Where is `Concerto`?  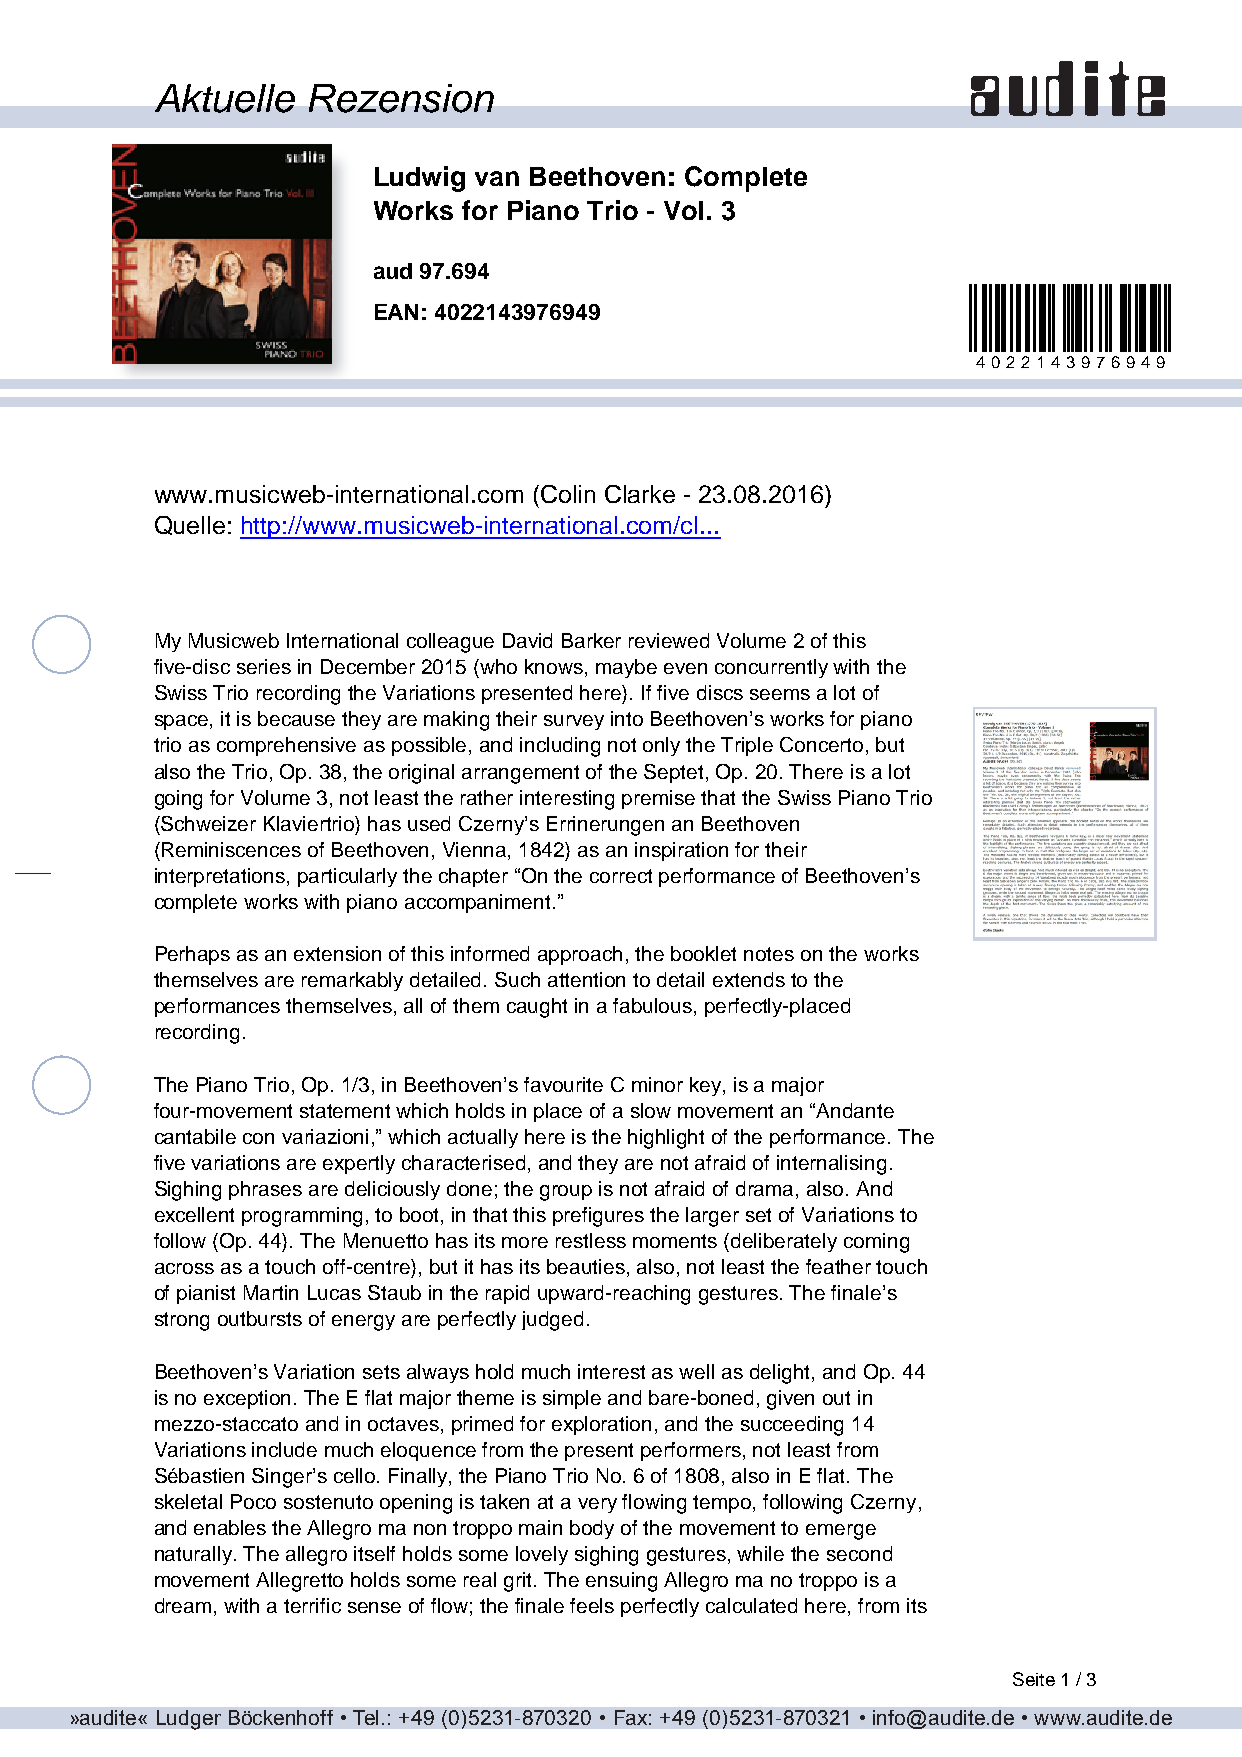
Concerto is located at coordinates (821, 744).
